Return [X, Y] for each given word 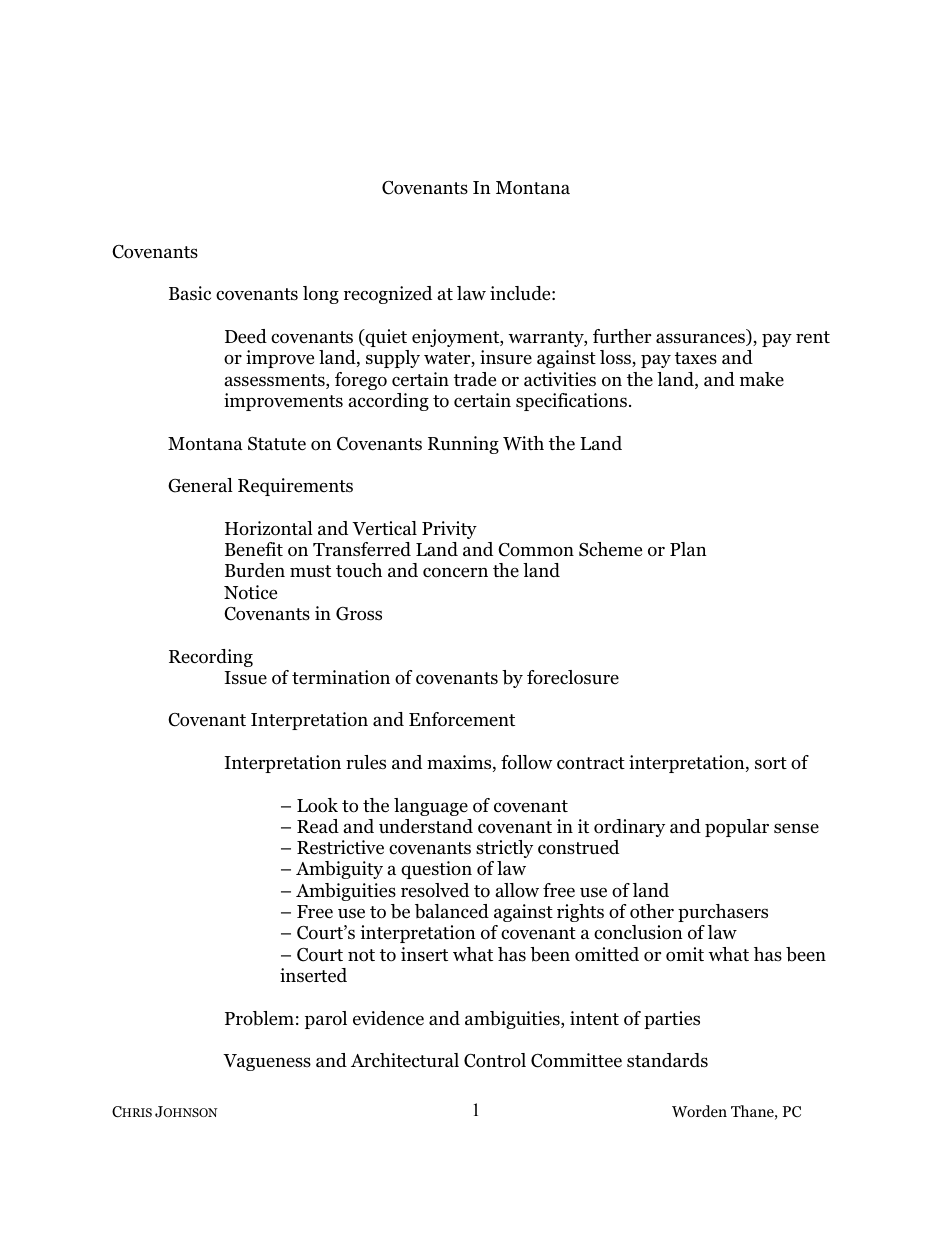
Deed [246, 336]
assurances [701, 339]
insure [506, 357]
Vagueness [267, 1062]
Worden [699, 1111]
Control [495, 1060]
